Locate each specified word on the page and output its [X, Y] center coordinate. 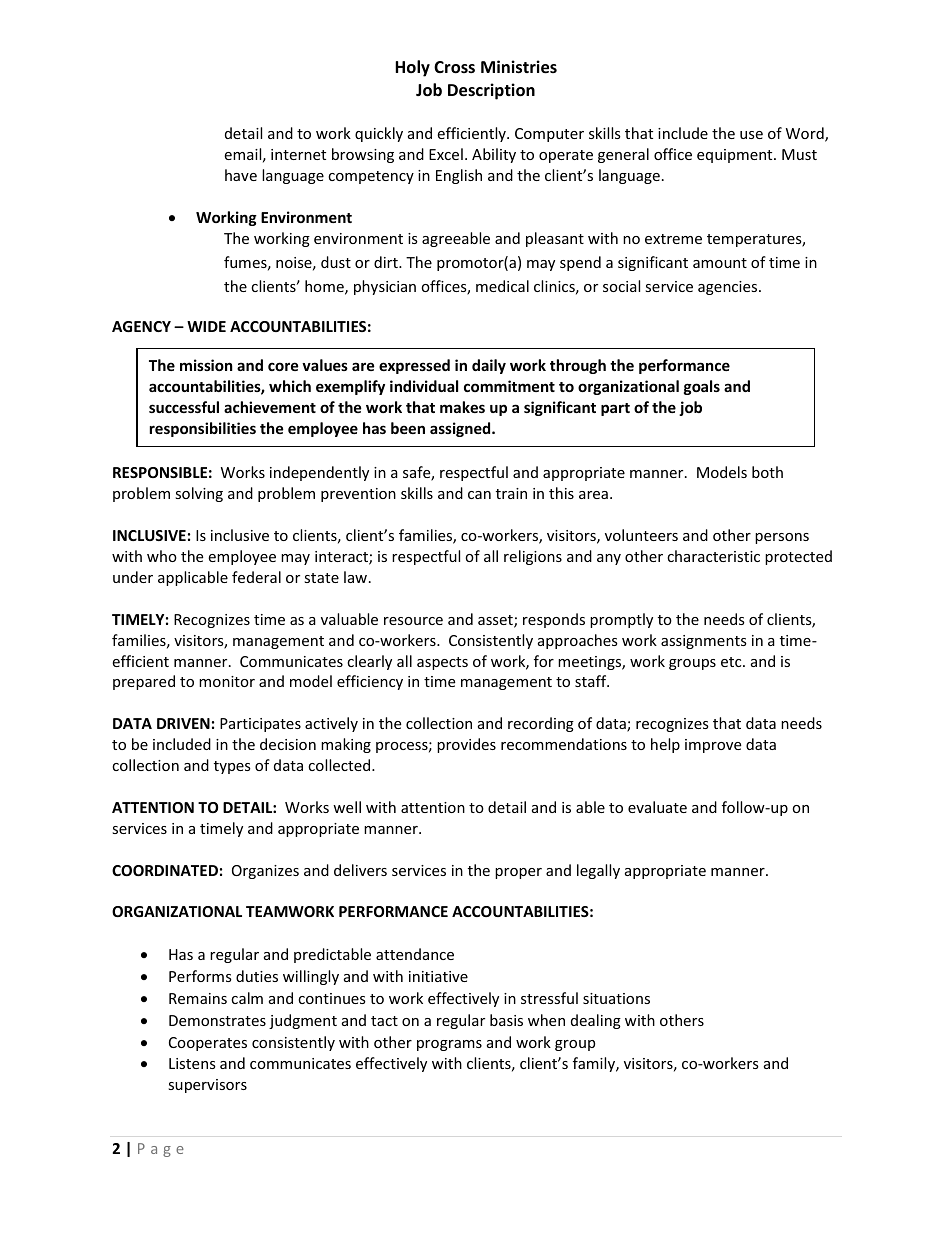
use [751, 135]
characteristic [713, 556]
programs [449, 1045]
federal [256, 577]
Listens [192, 1063]
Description [491, 91]
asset [496, 621]
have [241, 175]
